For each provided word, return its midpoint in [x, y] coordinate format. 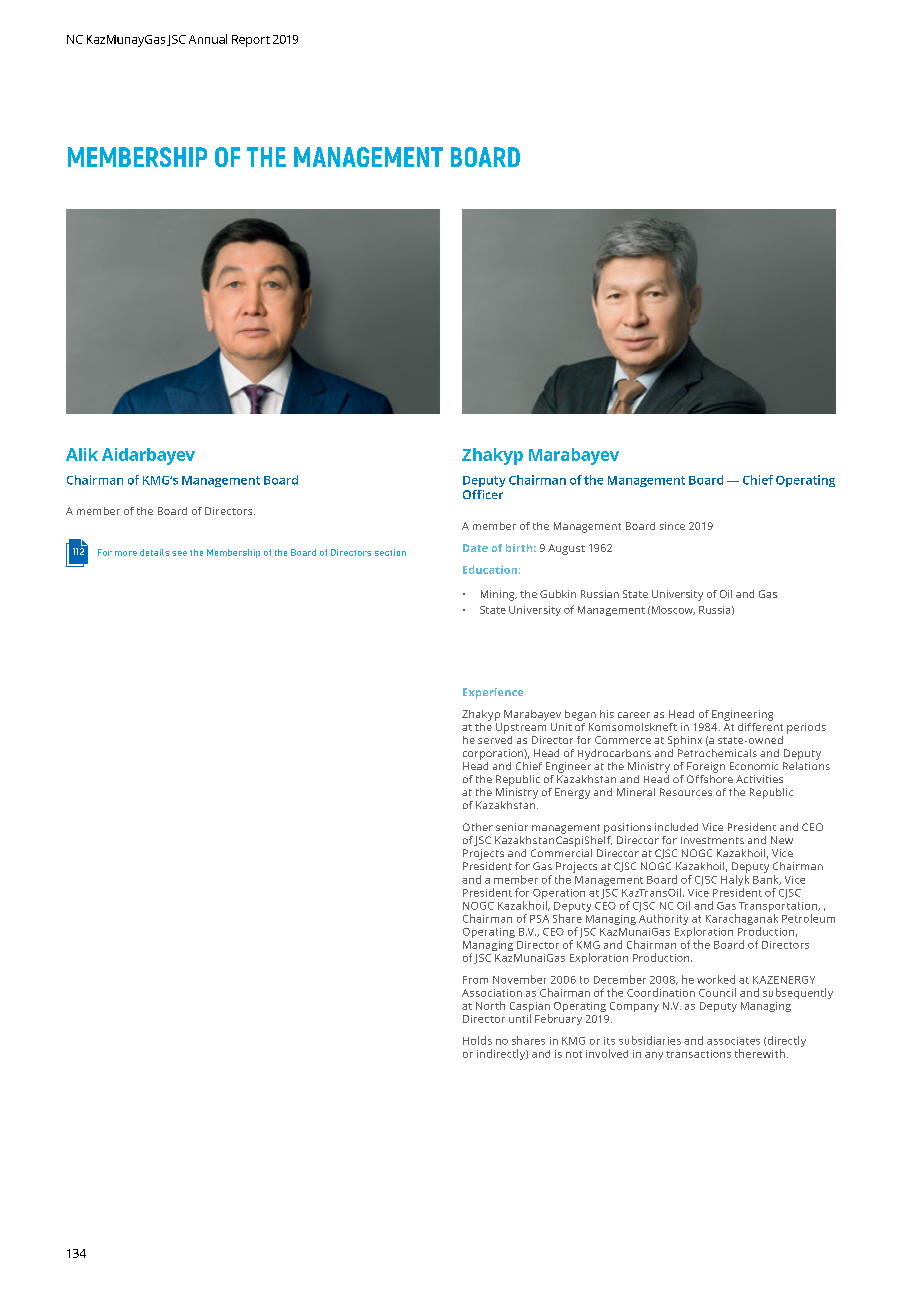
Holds [477, 1040]
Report [251, 41]
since [672, 526]
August [566, 549]
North [490, 1005]
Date [475, 548]
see [179, 553]
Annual [208, 39]
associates [733, 1041]
